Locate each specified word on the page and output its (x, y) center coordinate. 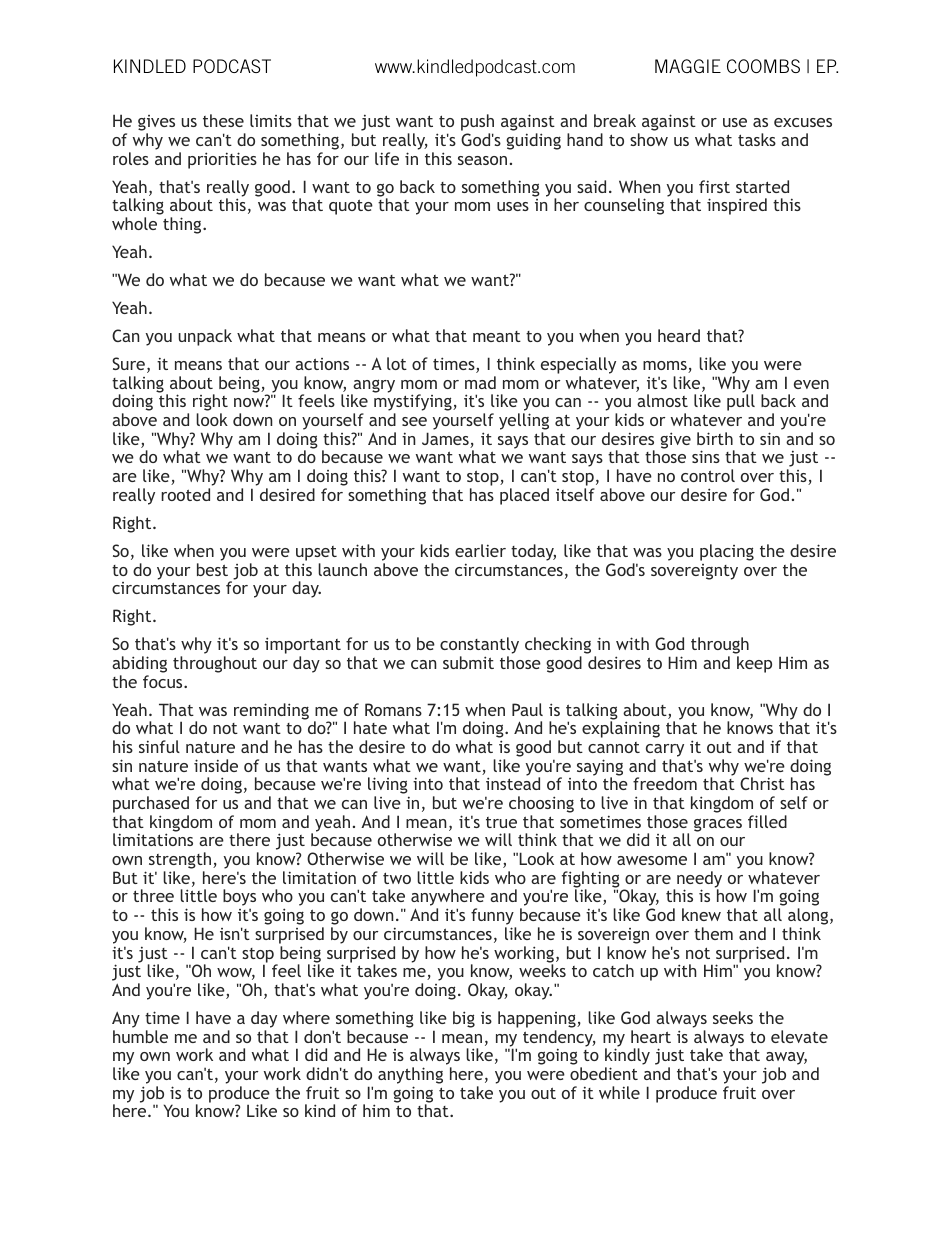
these (223, 120)
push (477, 124)
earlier (480, 550)
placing (727, 552)
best (212, 569)
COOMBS (763, 66)
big (464, 1019)
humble (140, 1036)
